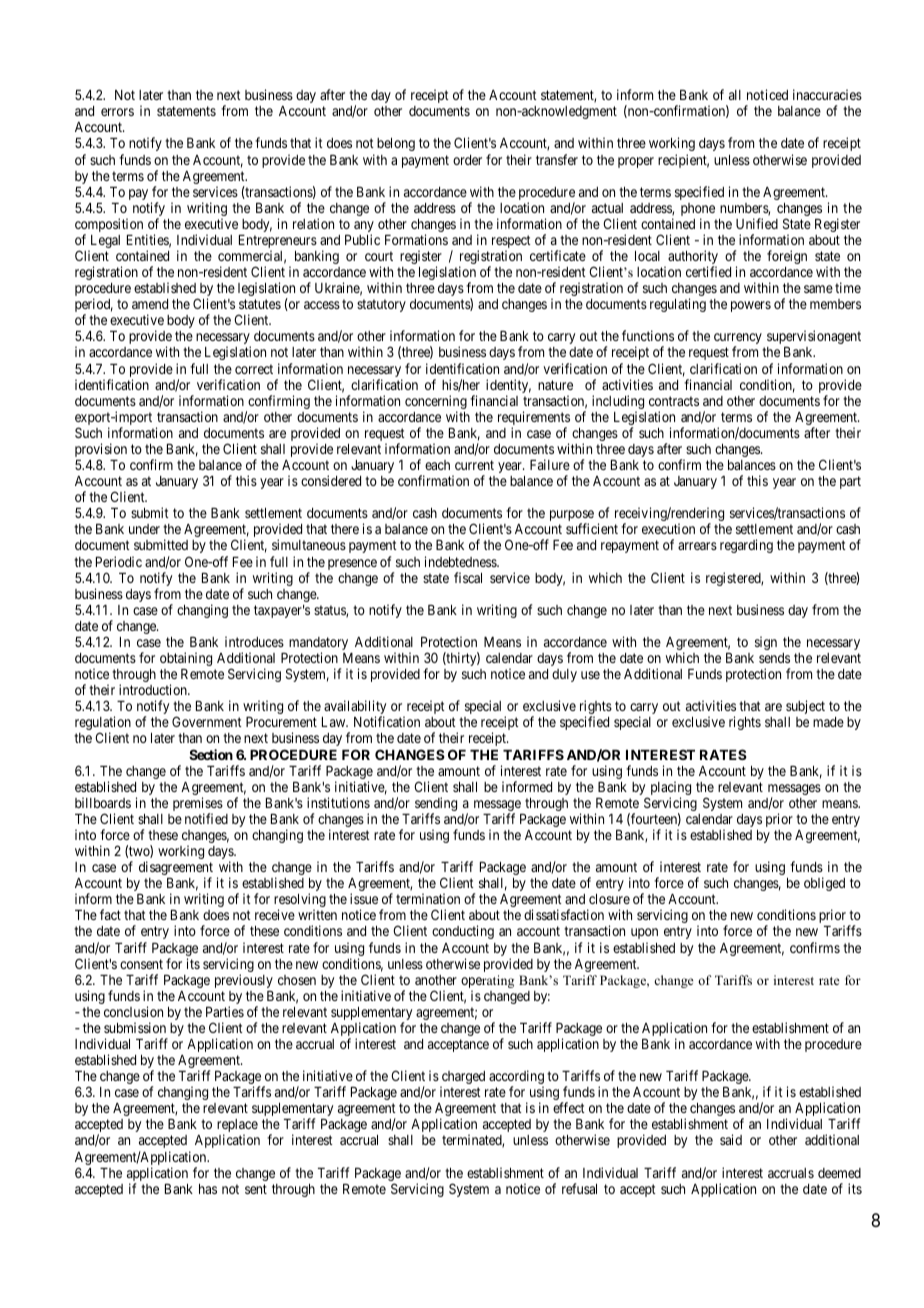 This page has height=1308, width=924. Describe the element at coordinates (186, 659) in the page. I see `obtaining` at that location.
